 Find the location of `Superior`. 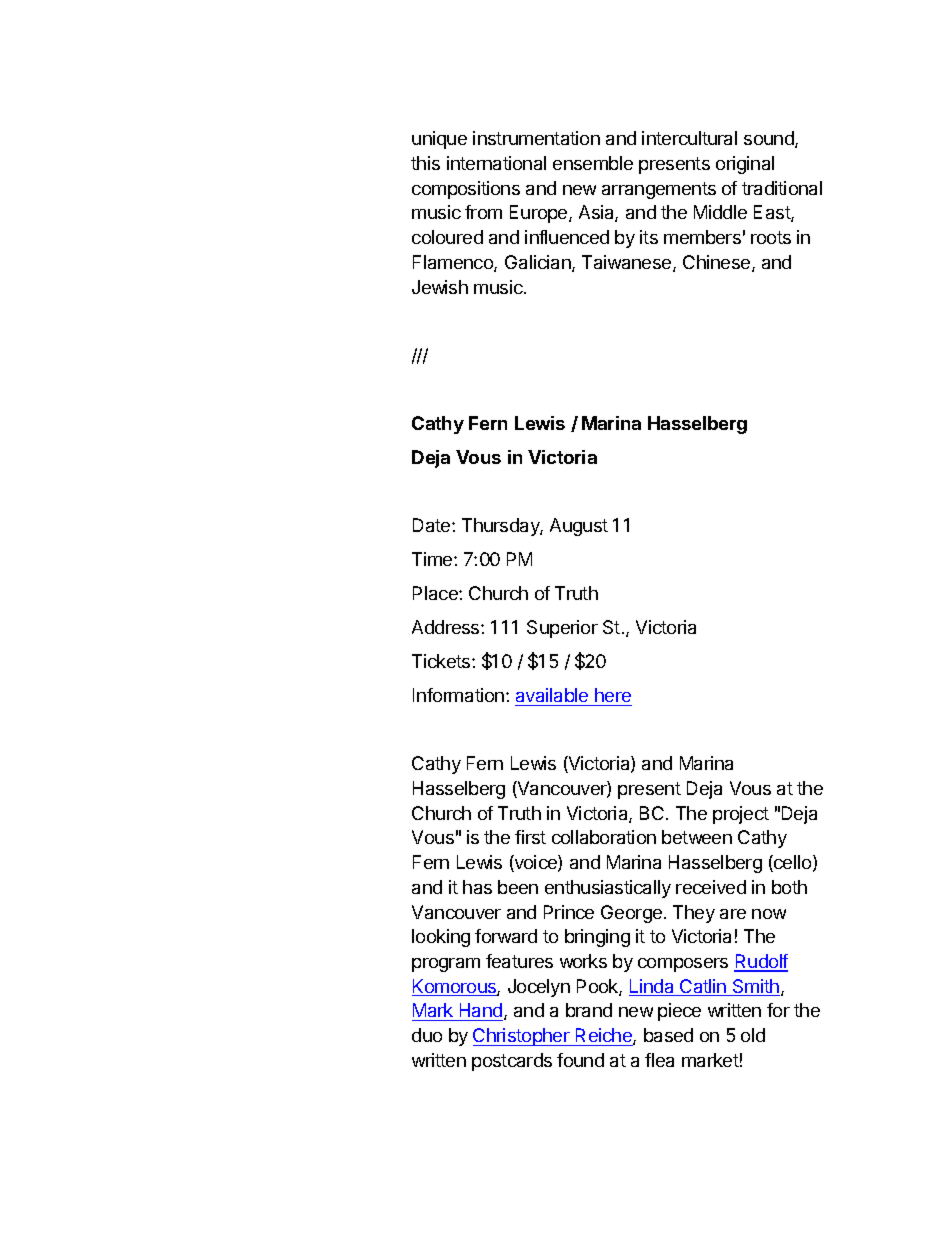

Superior is located at coordinates (562, 629).
